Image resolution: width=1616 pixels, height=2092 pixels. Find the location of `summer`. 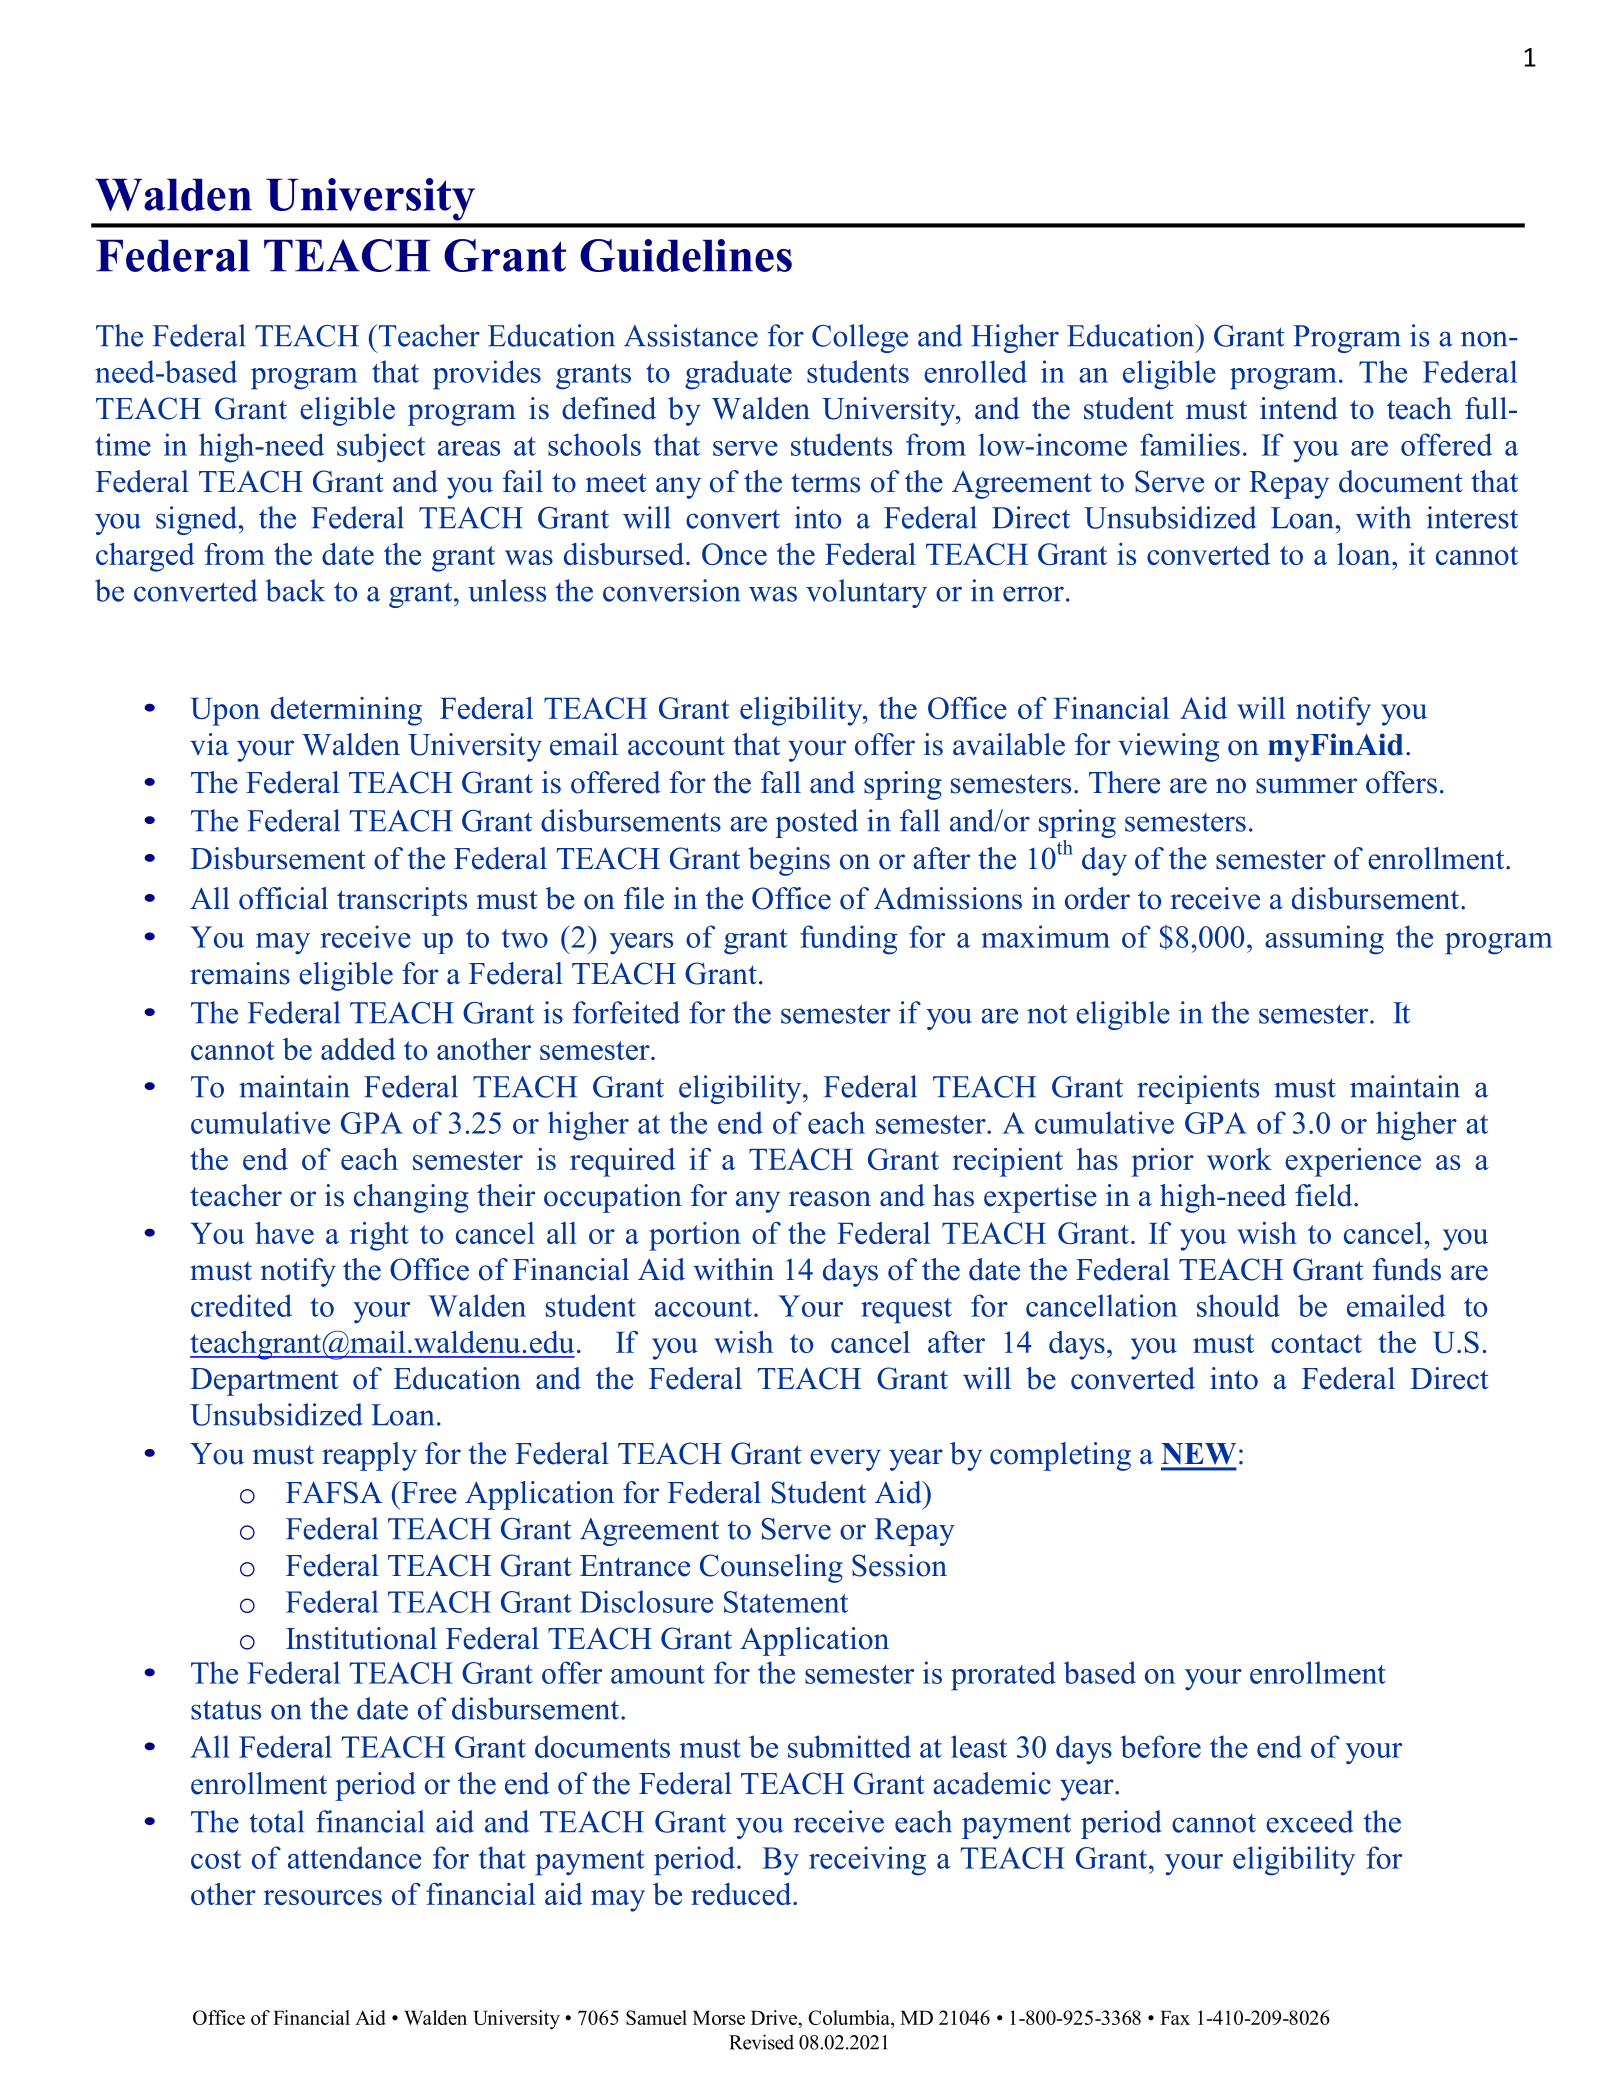

summer is located at coordinates (1306, 786).
